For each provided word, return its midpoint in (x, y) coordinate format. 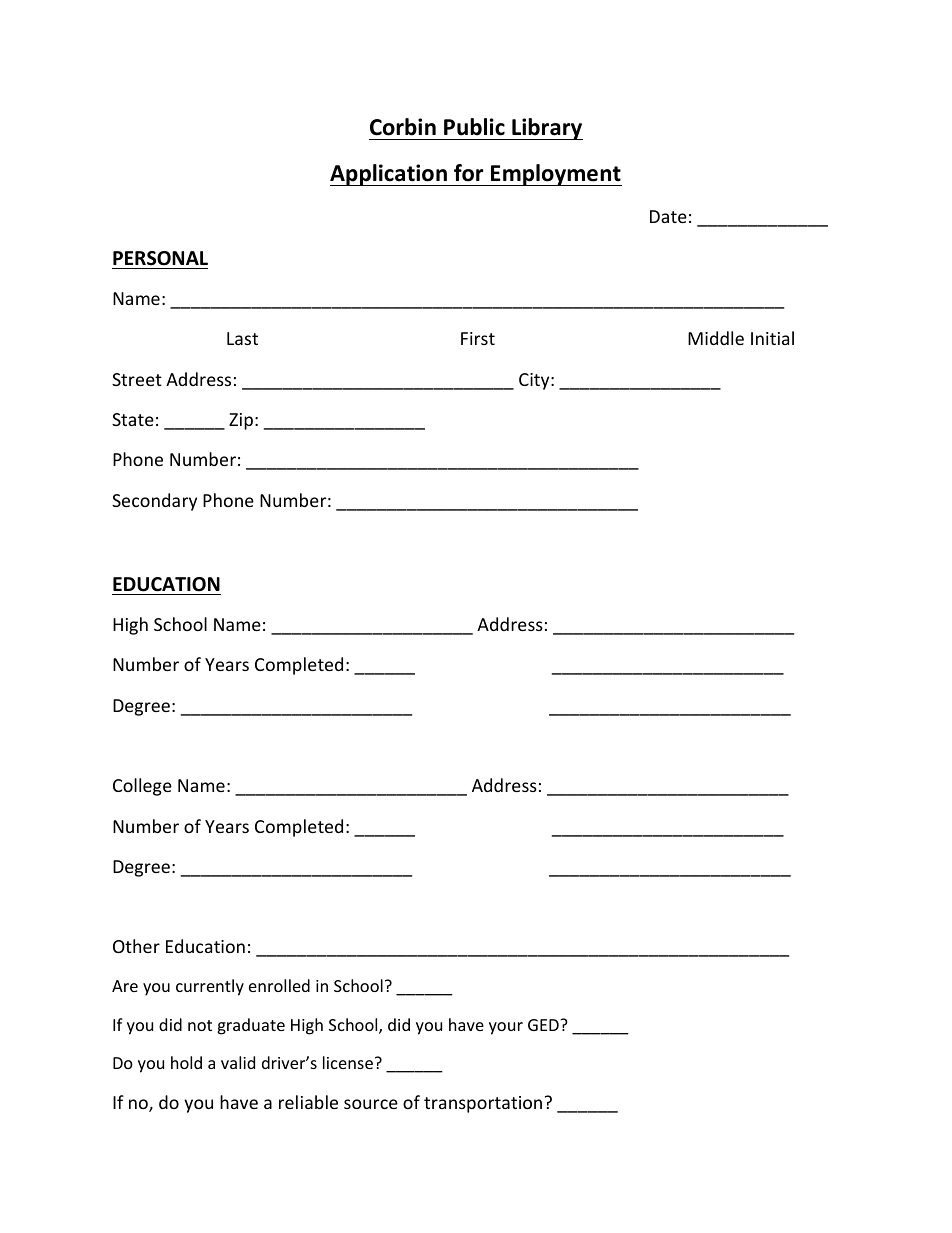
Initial (772, 338)
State (133, 419)
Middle (716, 338)
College (142, 787)
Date (668, 216)
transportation (483, 1104)
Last (242, 338)
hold (186, 1062)
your (506, 1028)
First (478, 338)
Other (136, 946)
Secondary (154, 502)
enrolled (279, 985)
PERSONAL (160, 258)
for (469, 173)
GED (544, 1025)
